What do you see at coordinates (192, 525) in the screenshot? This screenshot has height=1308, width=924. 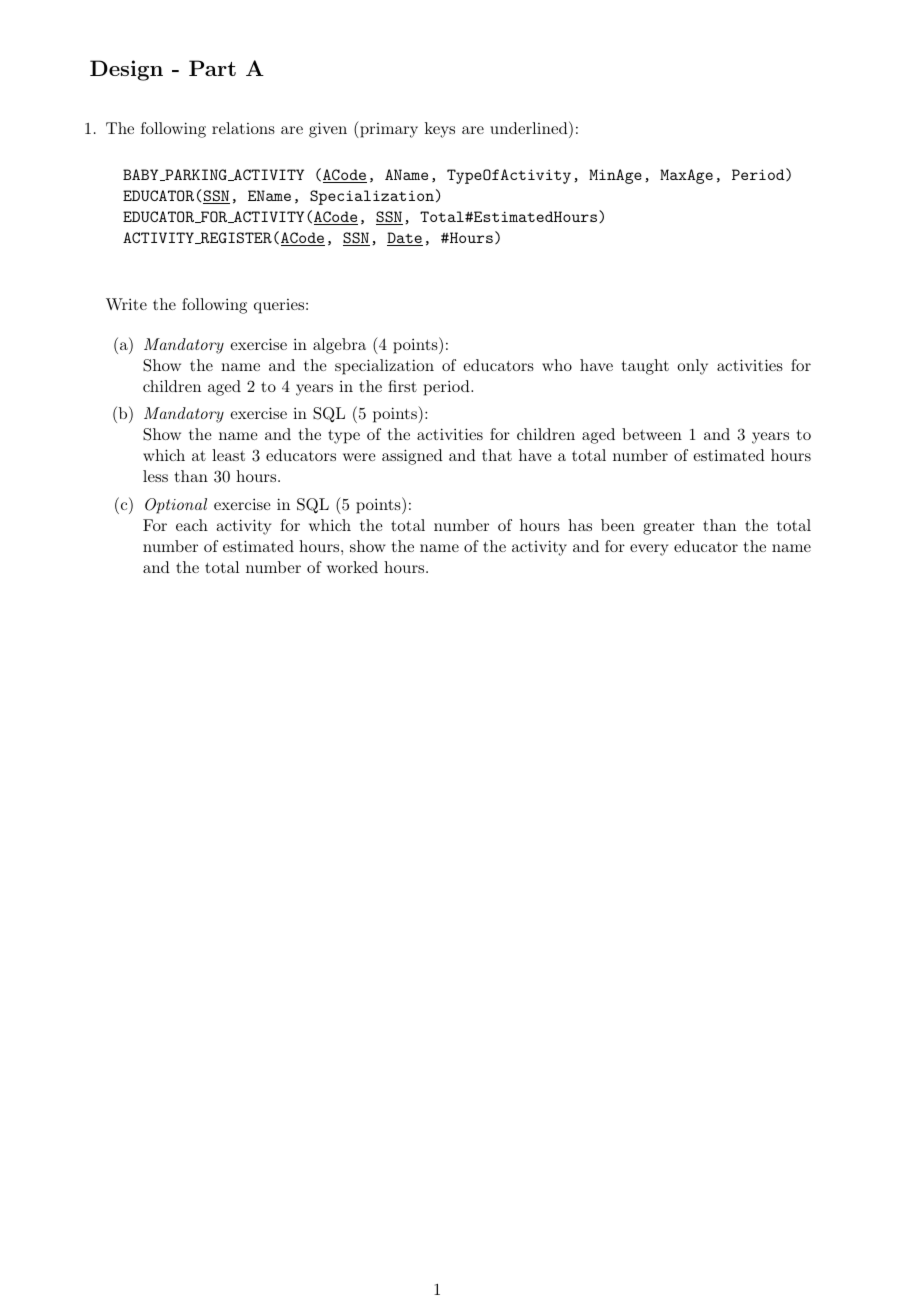 I see `each` at bounding box center [192, 525].
